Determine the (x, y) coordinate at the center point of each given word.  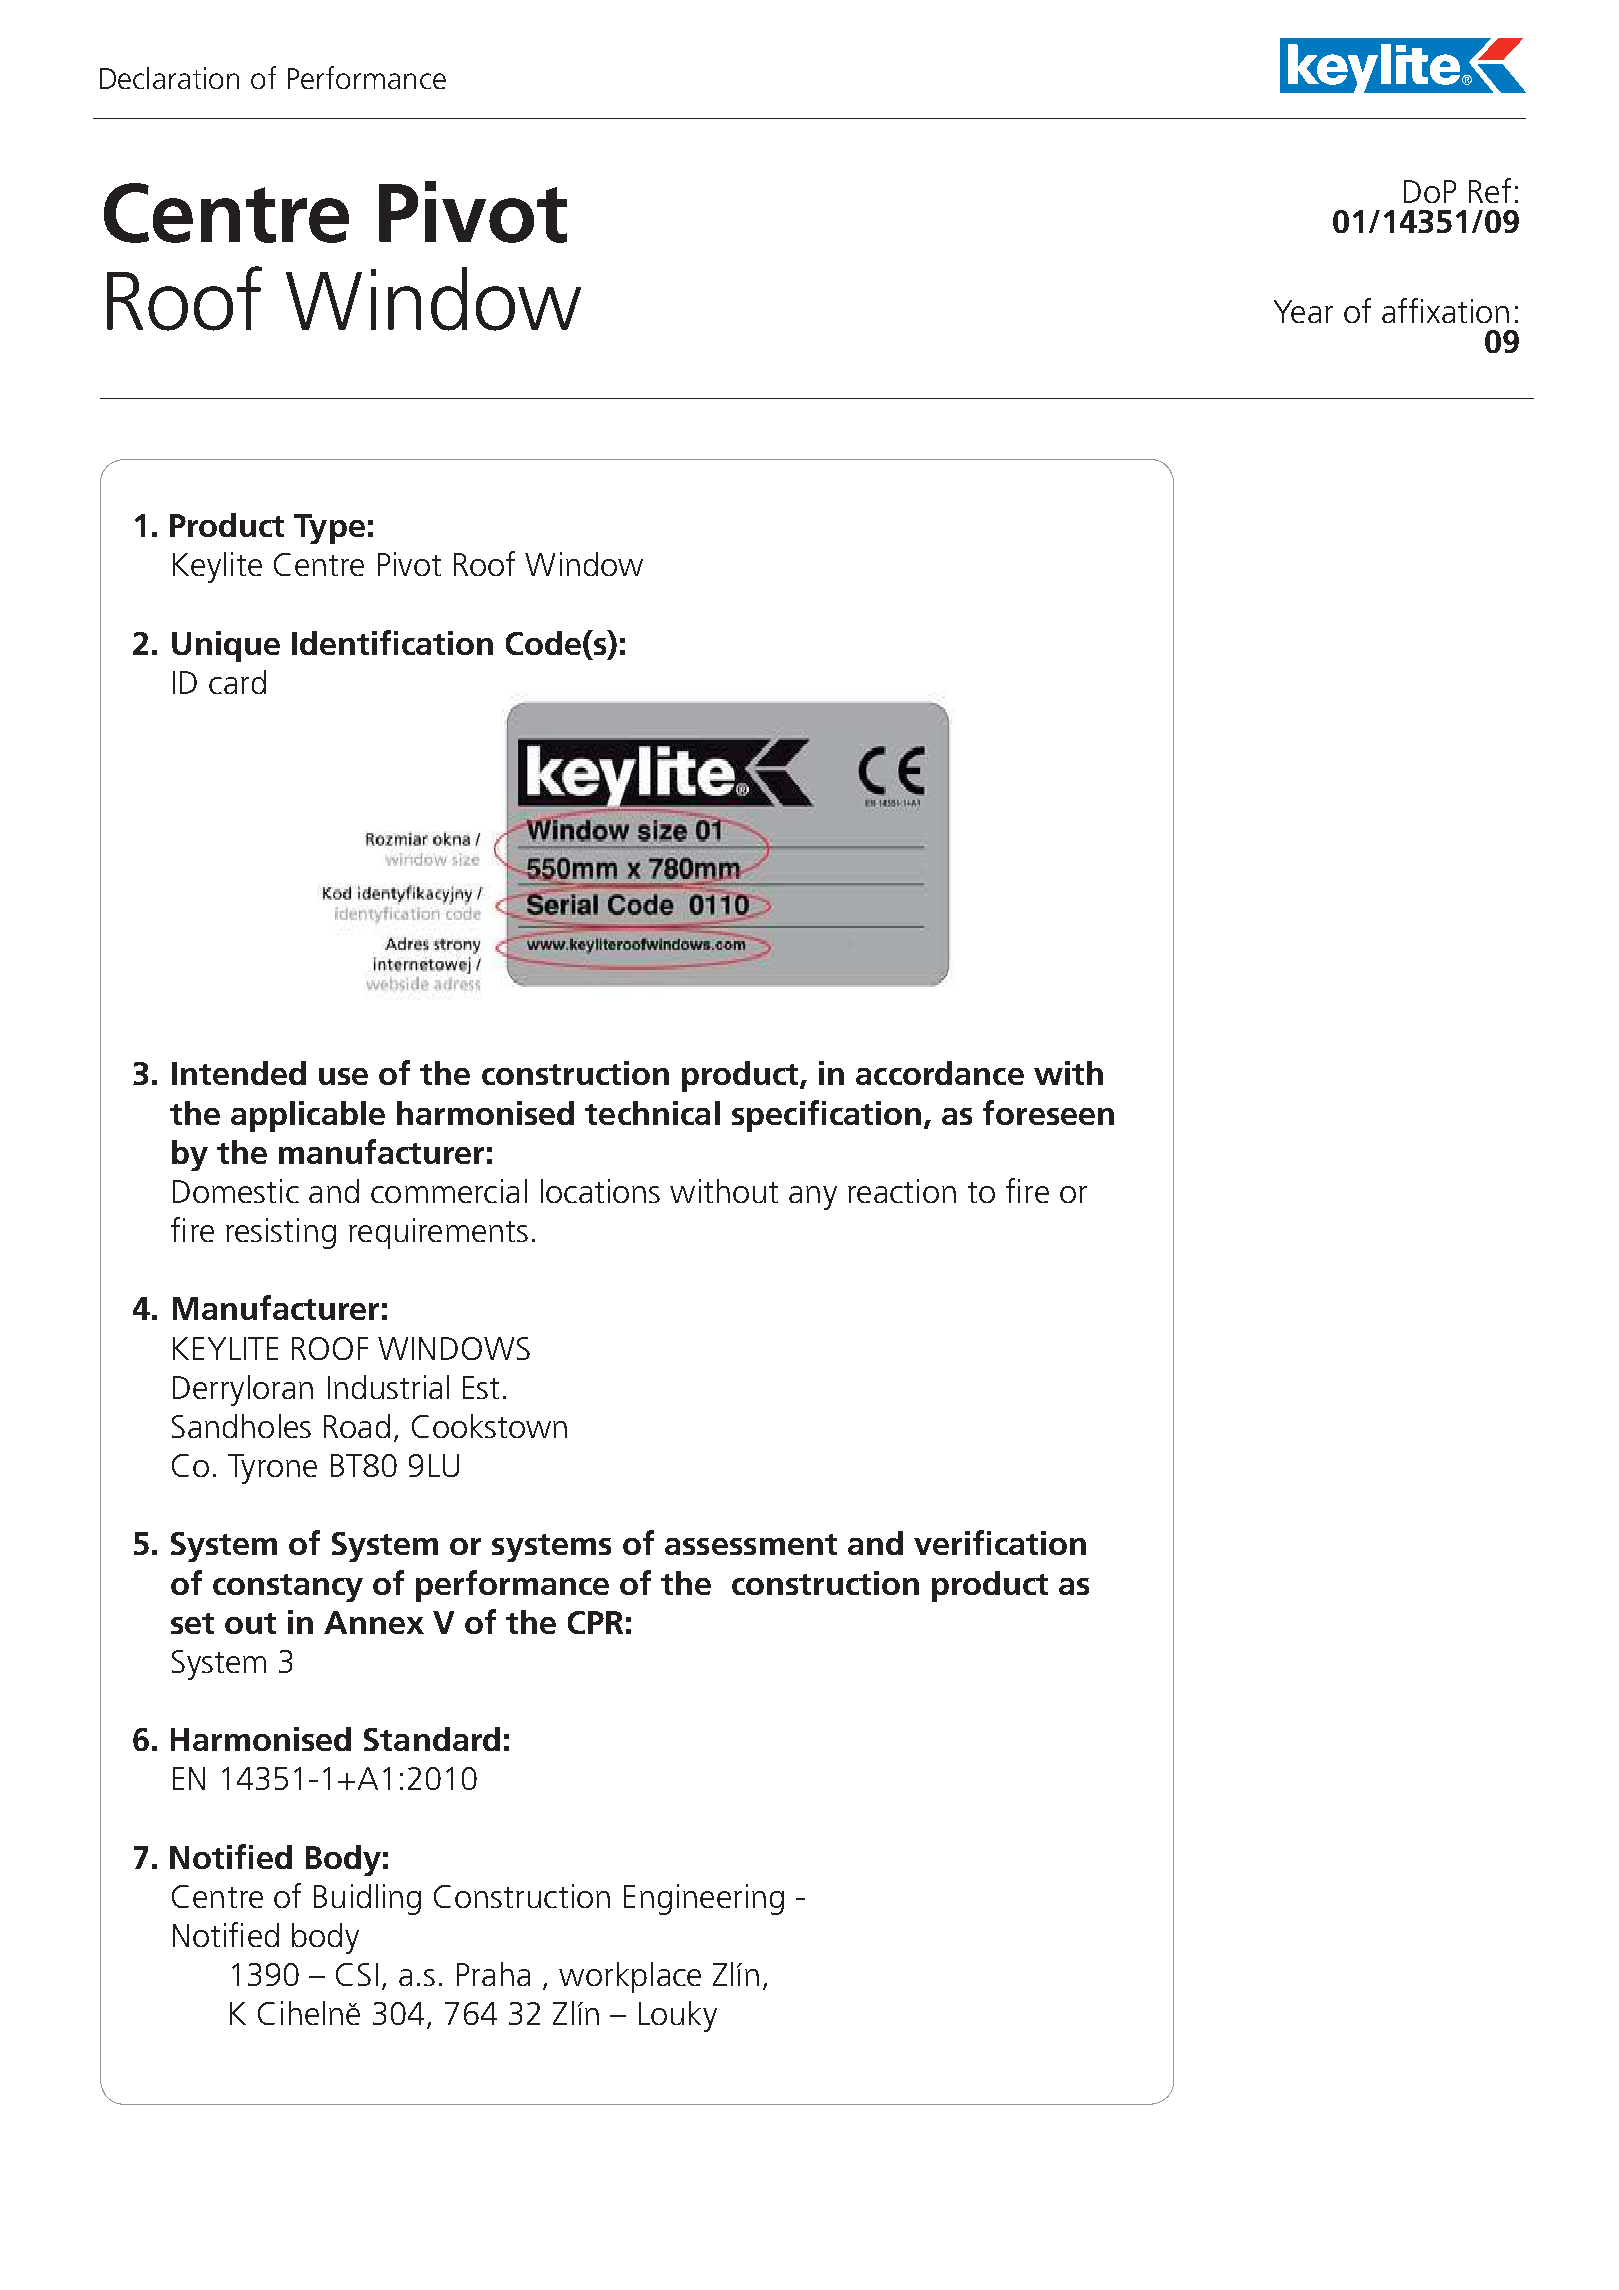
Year (1303, 311)
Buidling (367, 1899)
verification (1000, 1542)
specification (826, 1116)
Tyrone (272, 1469)
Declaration (169, 78)
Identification (392, 642)
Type (329, 529)
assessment (751, 1544)
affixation (1445, 310)
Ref (1490, 190)
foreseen (1048, 1112)
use (343, 1076)
